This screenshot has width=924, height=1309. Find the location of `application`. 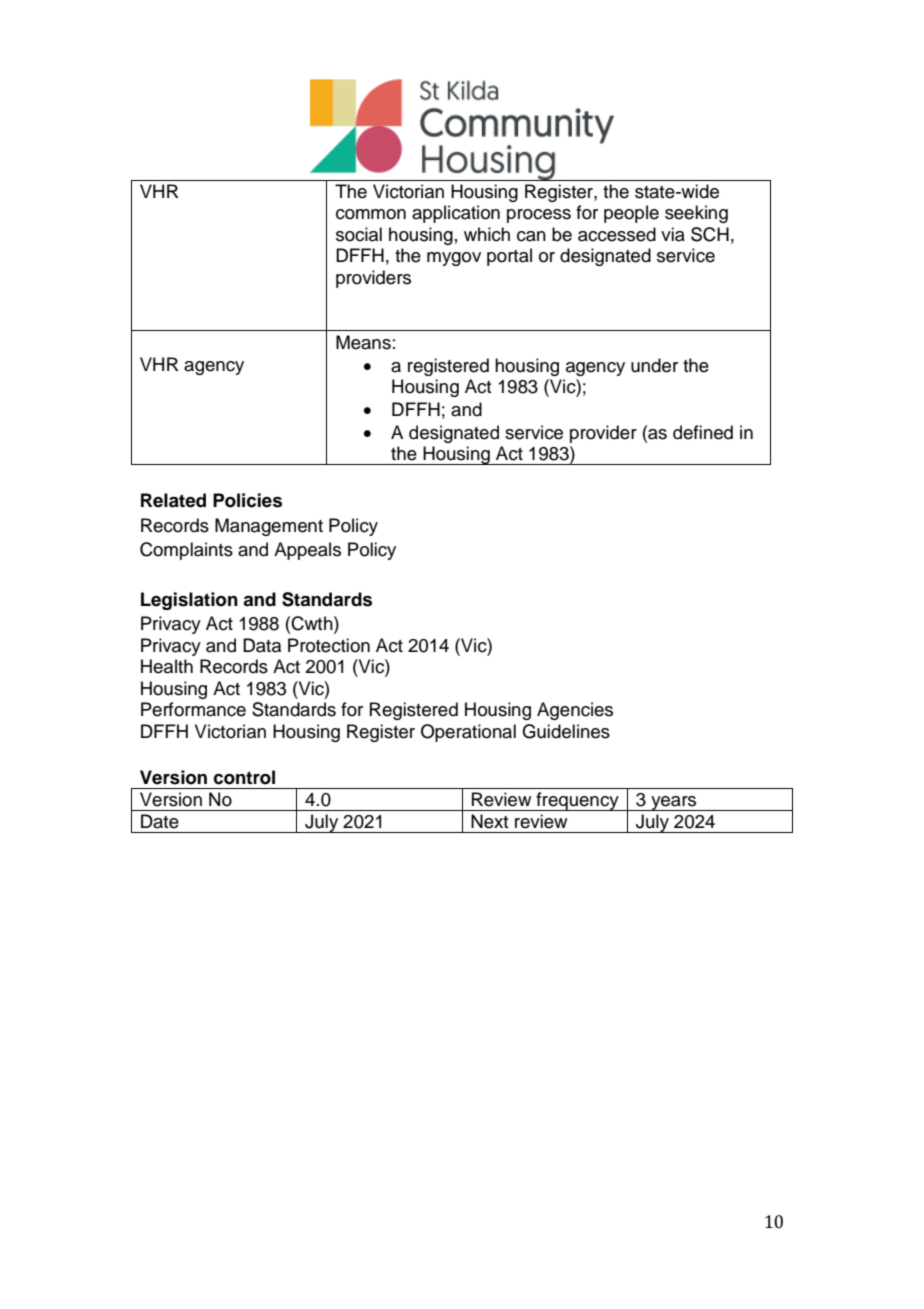

application is located at coordinates (456, 214).
